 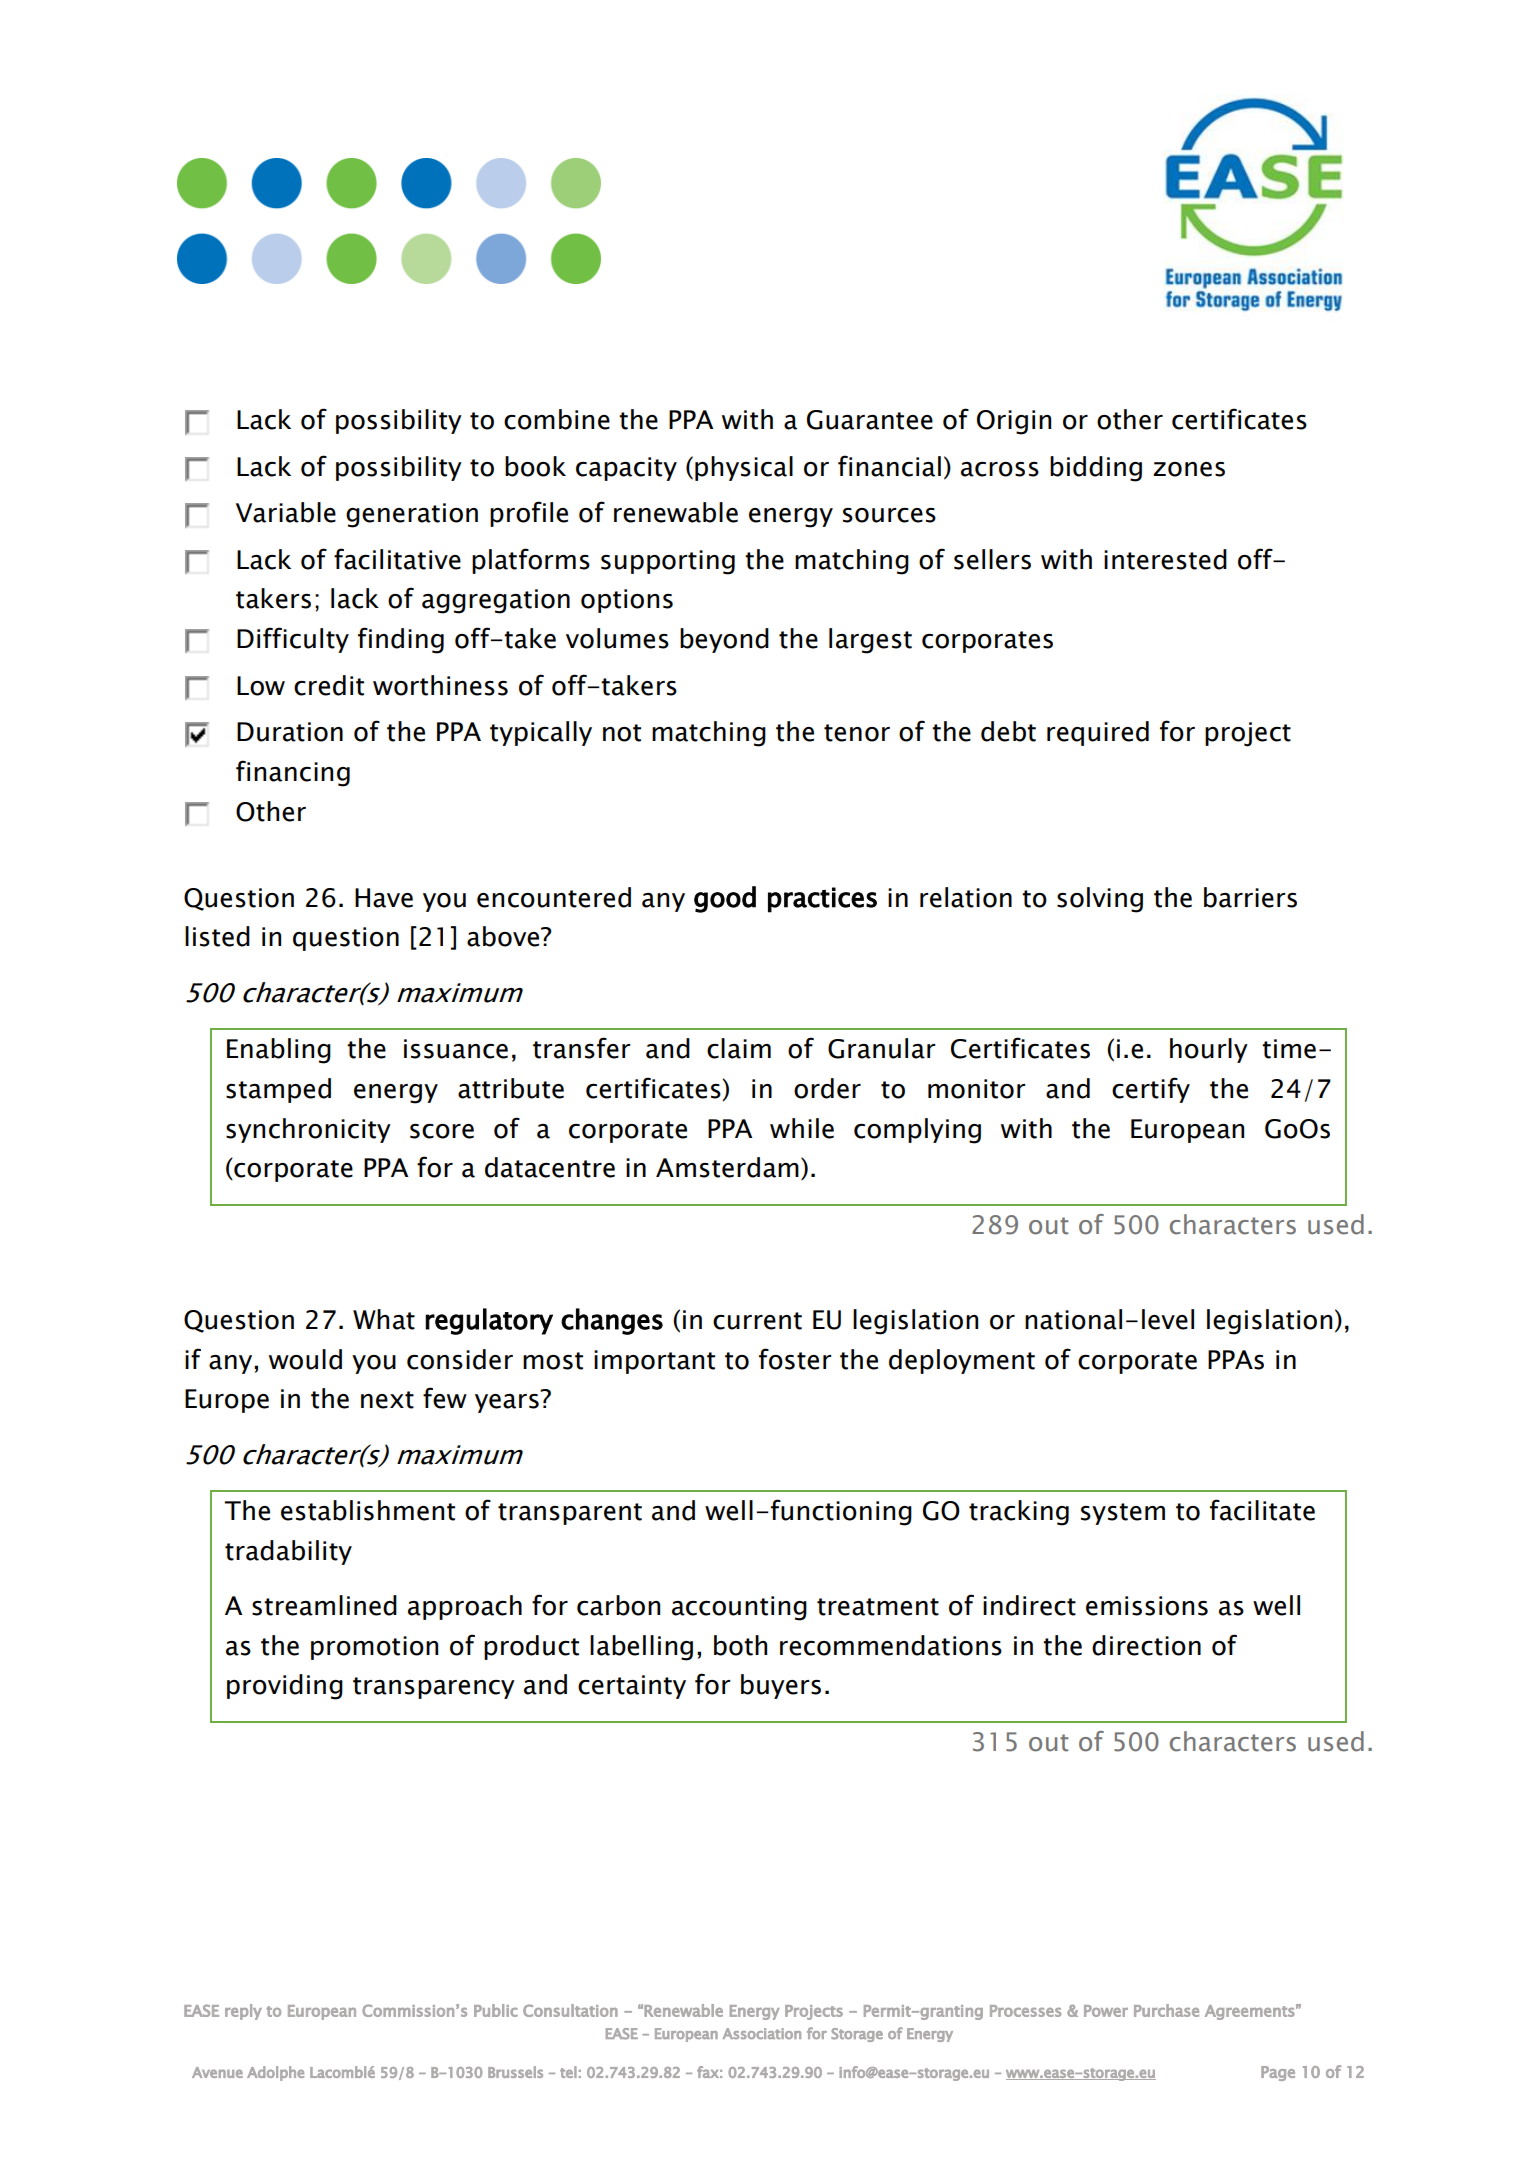 I want to click on zones, so click(x=1189, y=469).
